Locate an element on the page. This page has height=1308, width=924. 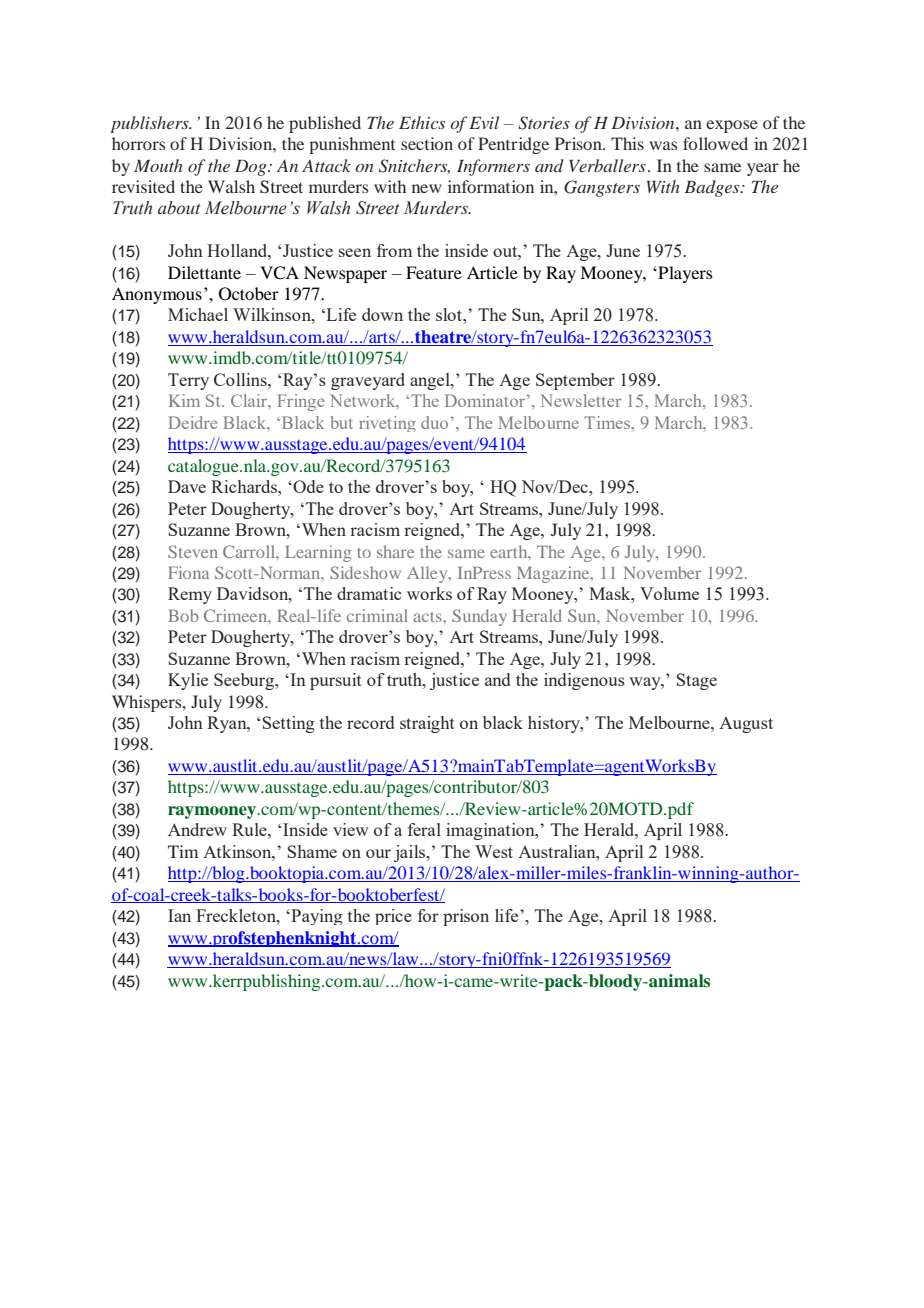
Ryan is located at coordinates (228, 724).
